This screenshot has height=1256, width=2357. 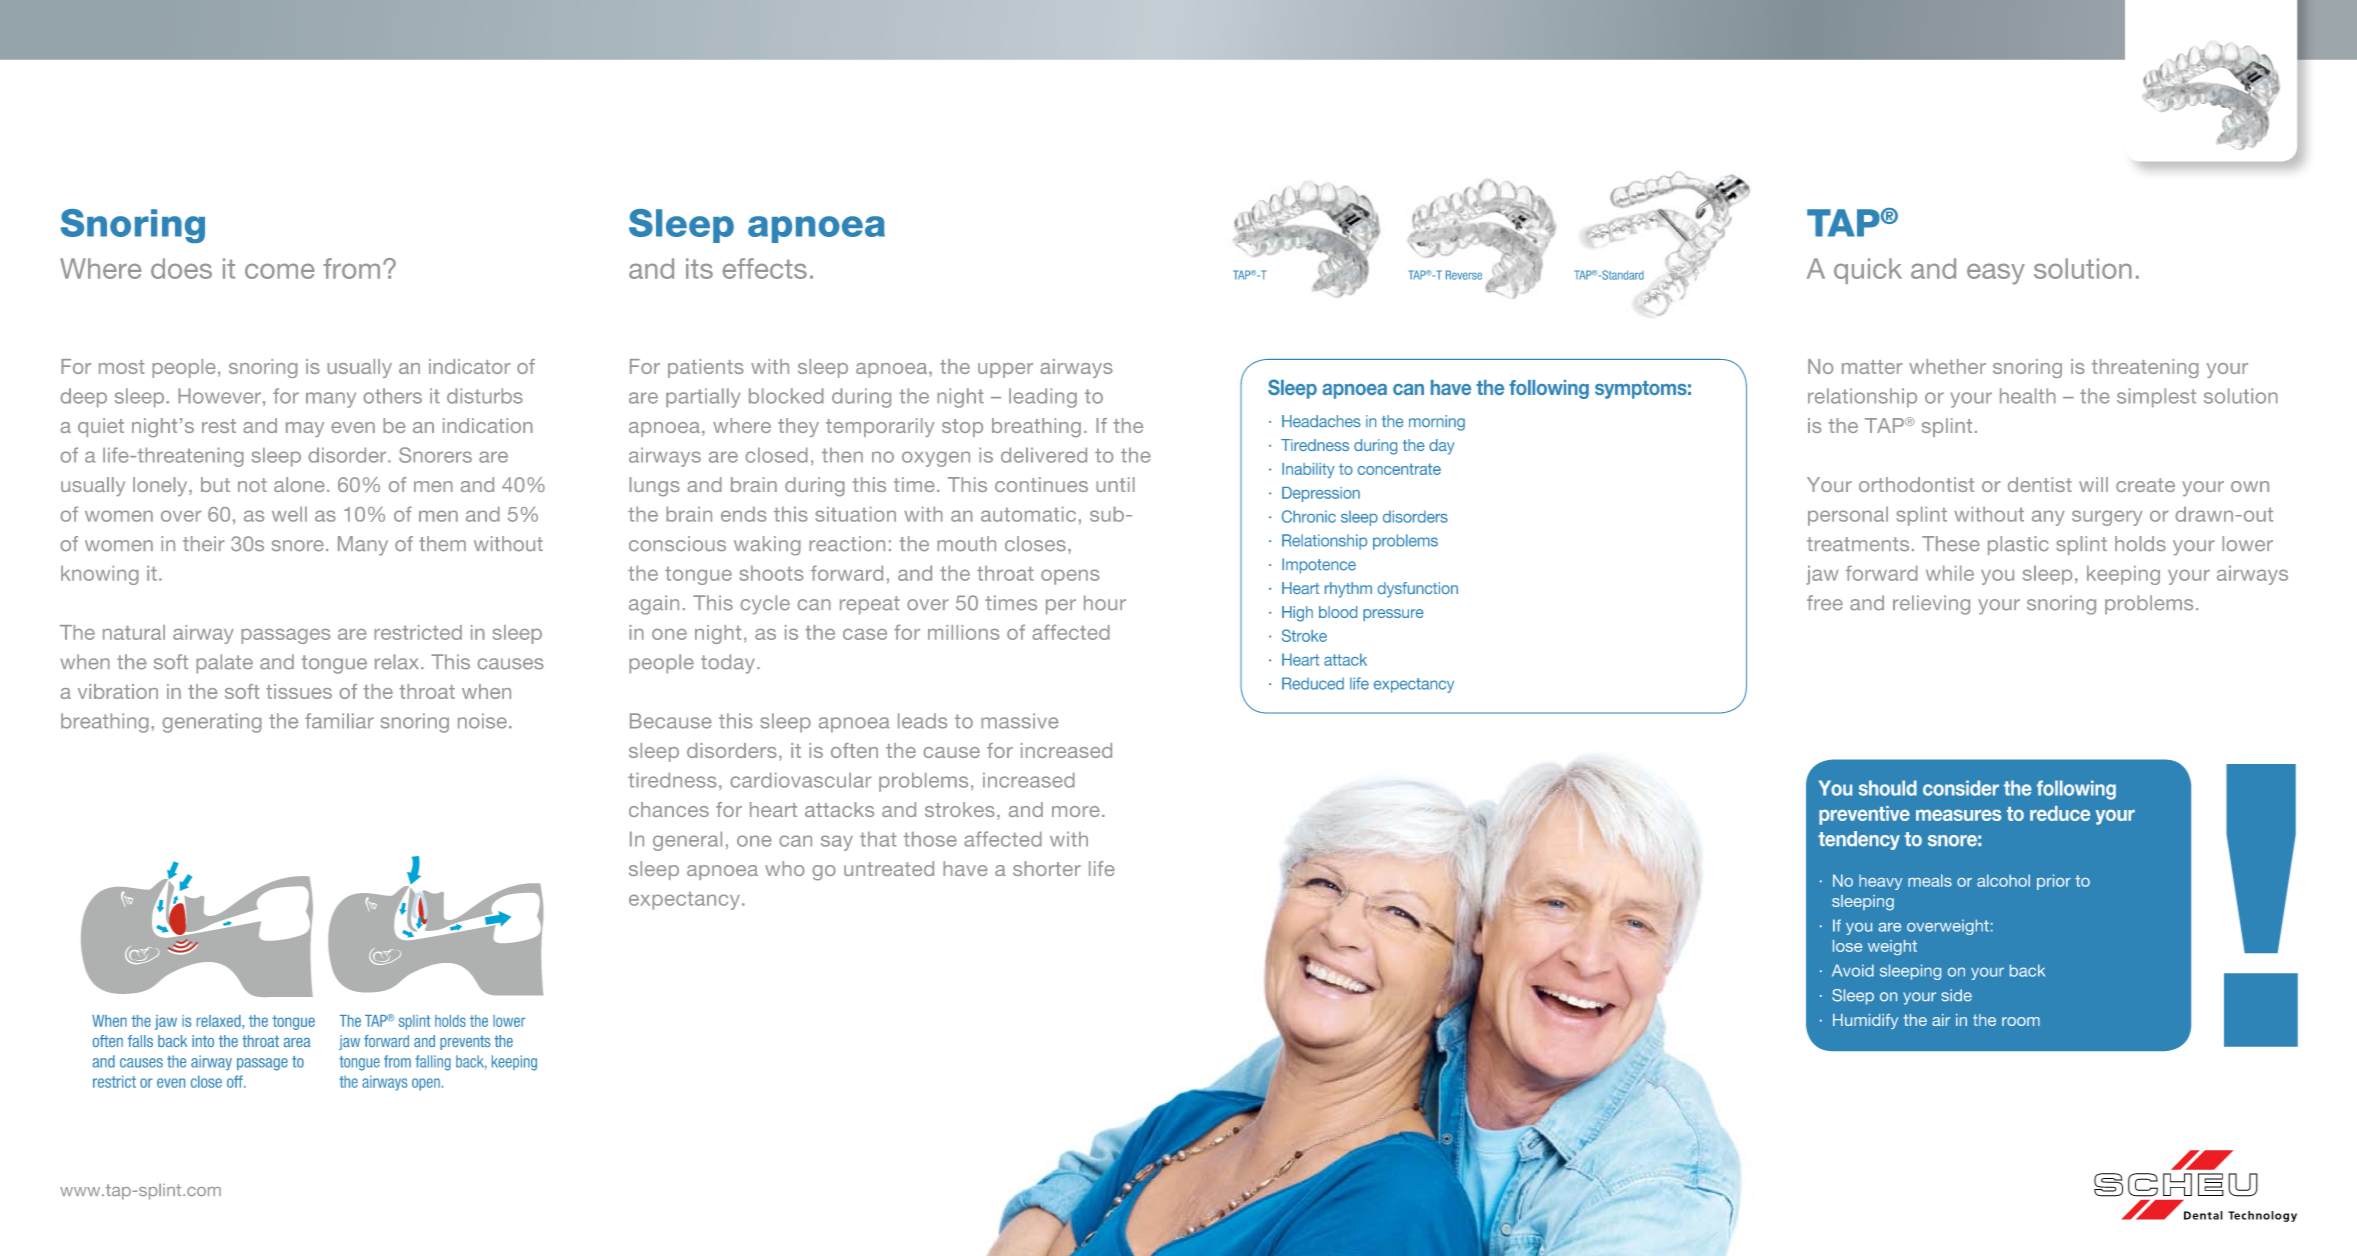 I want to click on measures, so click(x=1958, y=815).
